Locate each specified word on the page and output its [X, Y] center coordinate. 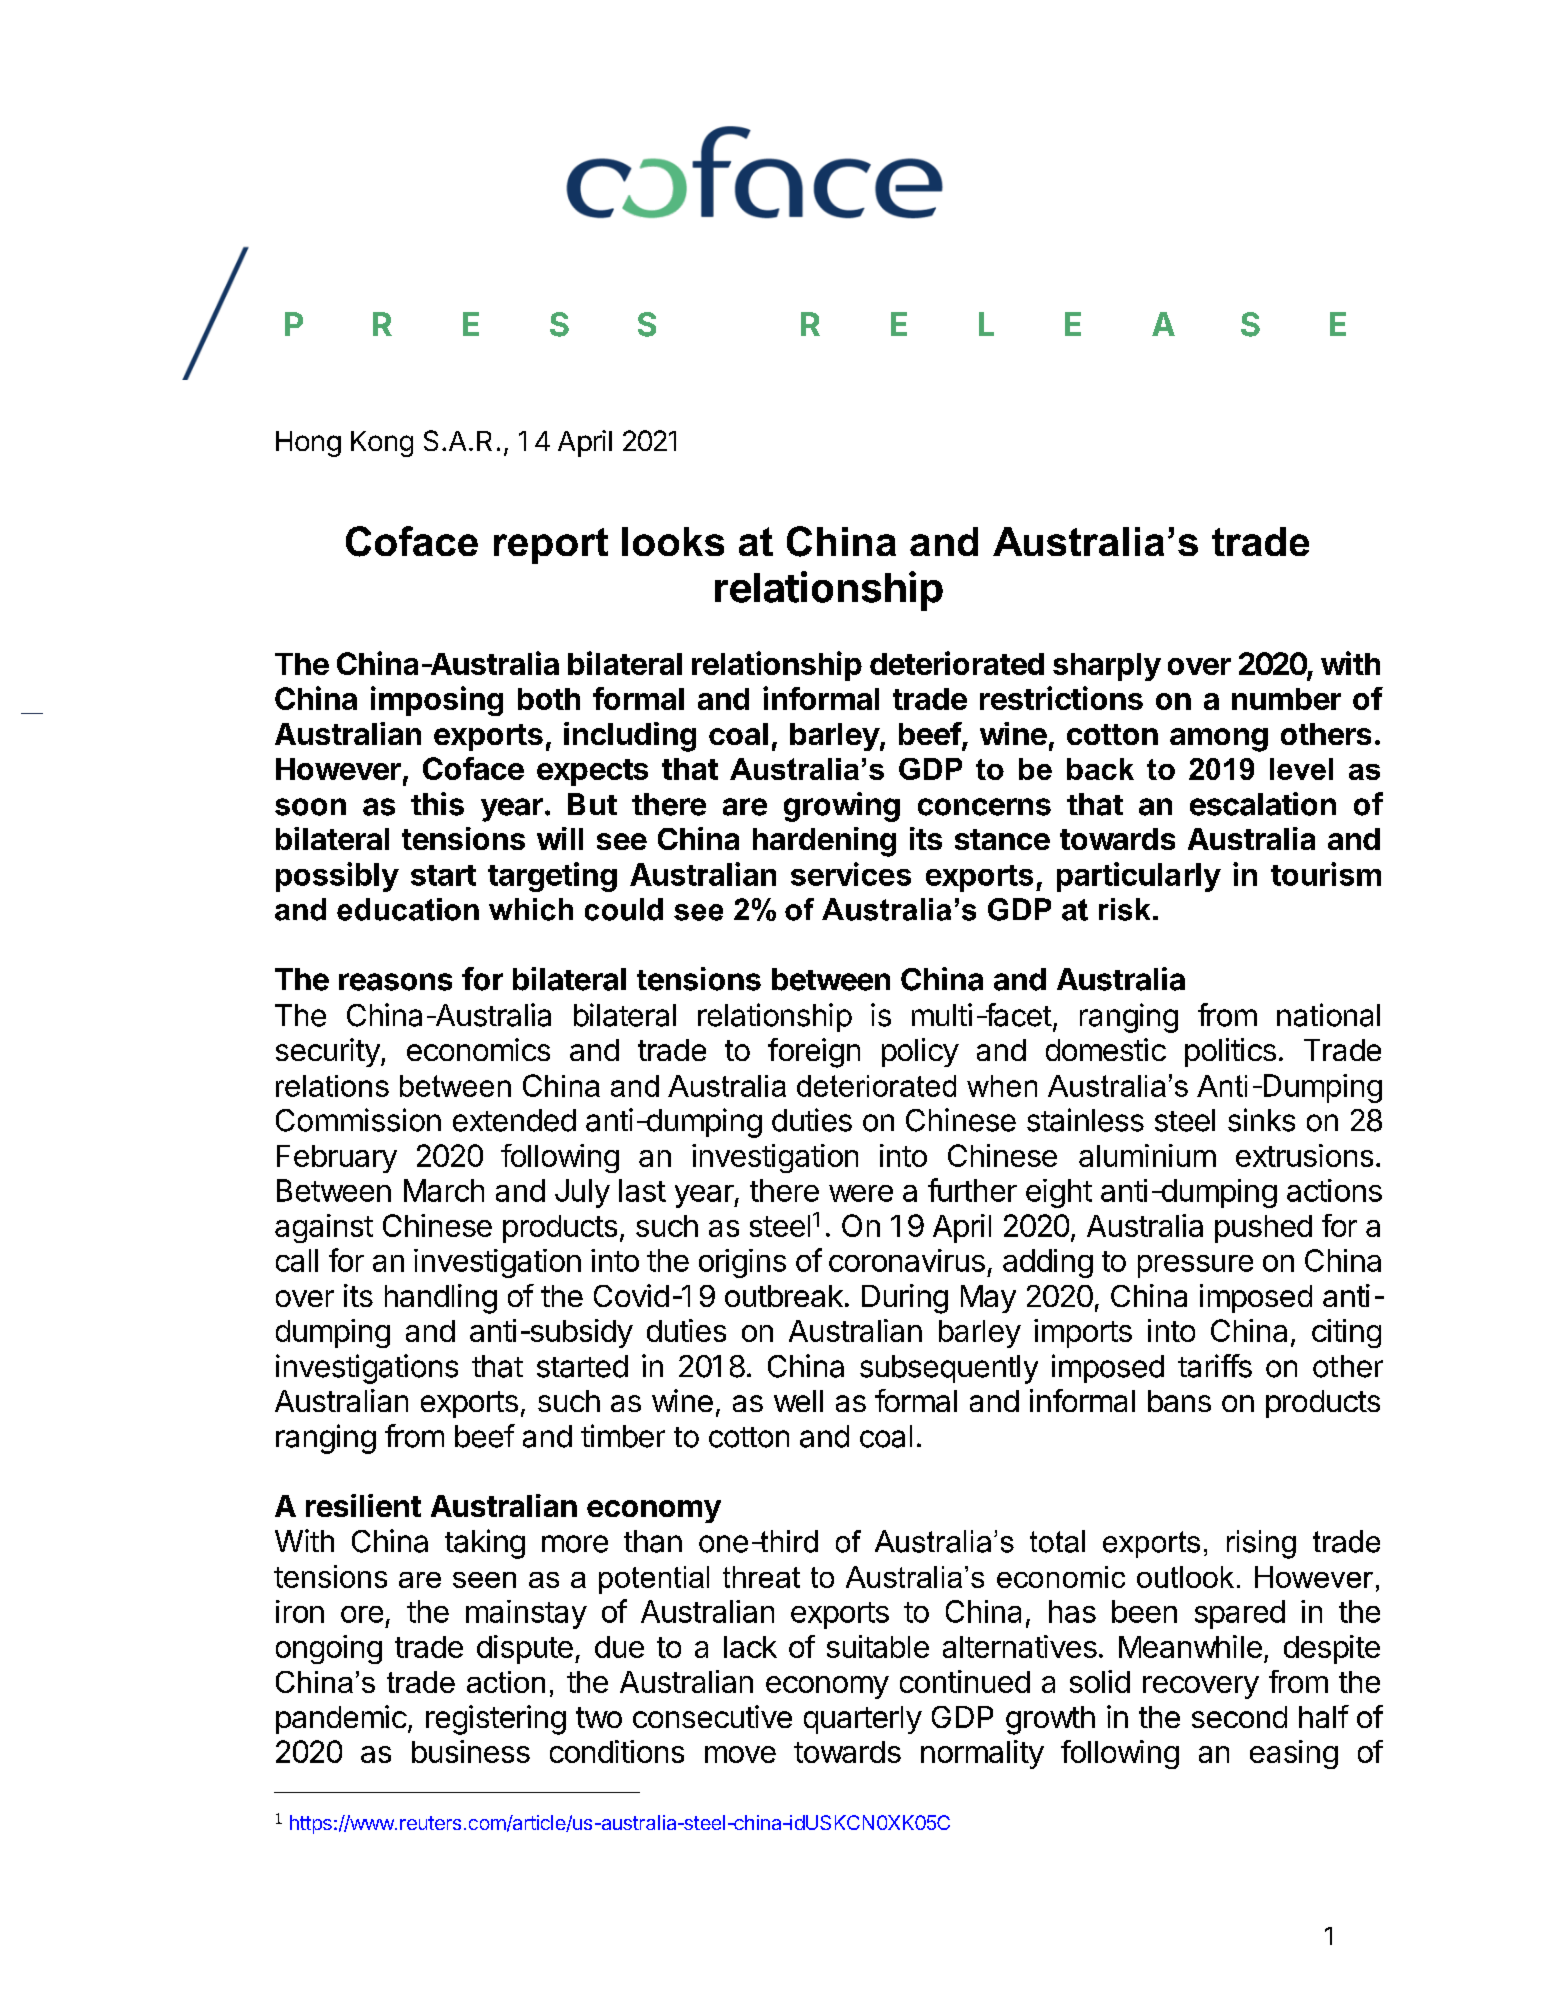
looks [673, 541]
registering [496, 1720]
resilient [363, 1505]
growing [842, 807]
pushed [1263, 1229]
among [1219, 740]
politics [1230, 1052]
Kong [382, 444]
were [861, 1193]
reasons [395, 982]
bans [1179, 1401]
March [444, 1190]
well [798, 1401]
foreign [814, 1053]
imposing [437, 701]
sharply [1107, 667]
